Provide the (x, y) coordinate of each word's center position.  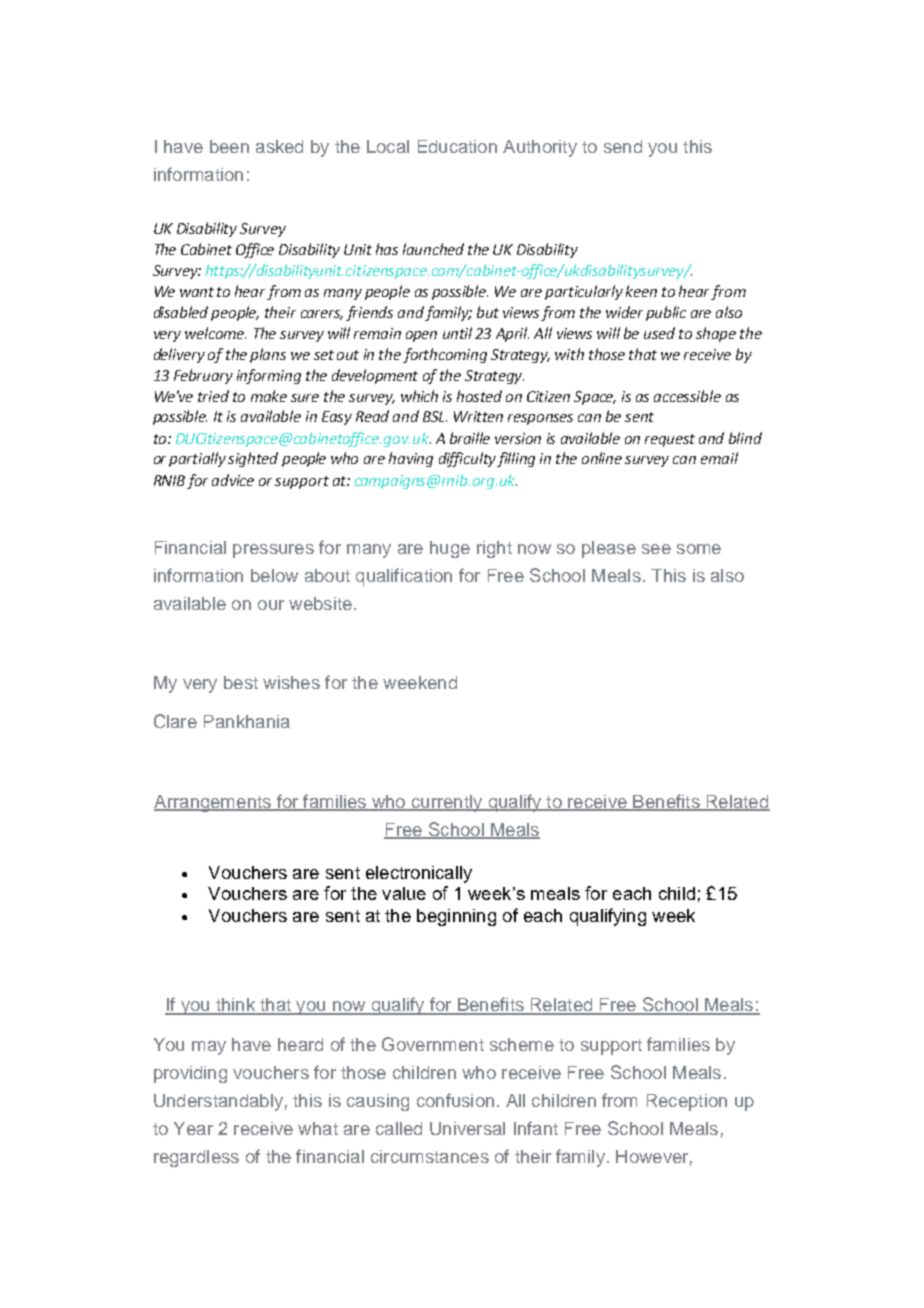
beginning (456, 917)
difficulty (468, 459)
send (623, 146)
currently (447, 803)
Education (457, 146)
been (229, 146)
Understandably (218, 1102)
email (719, 458)
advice (233, 480)
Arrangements (213, 803)
